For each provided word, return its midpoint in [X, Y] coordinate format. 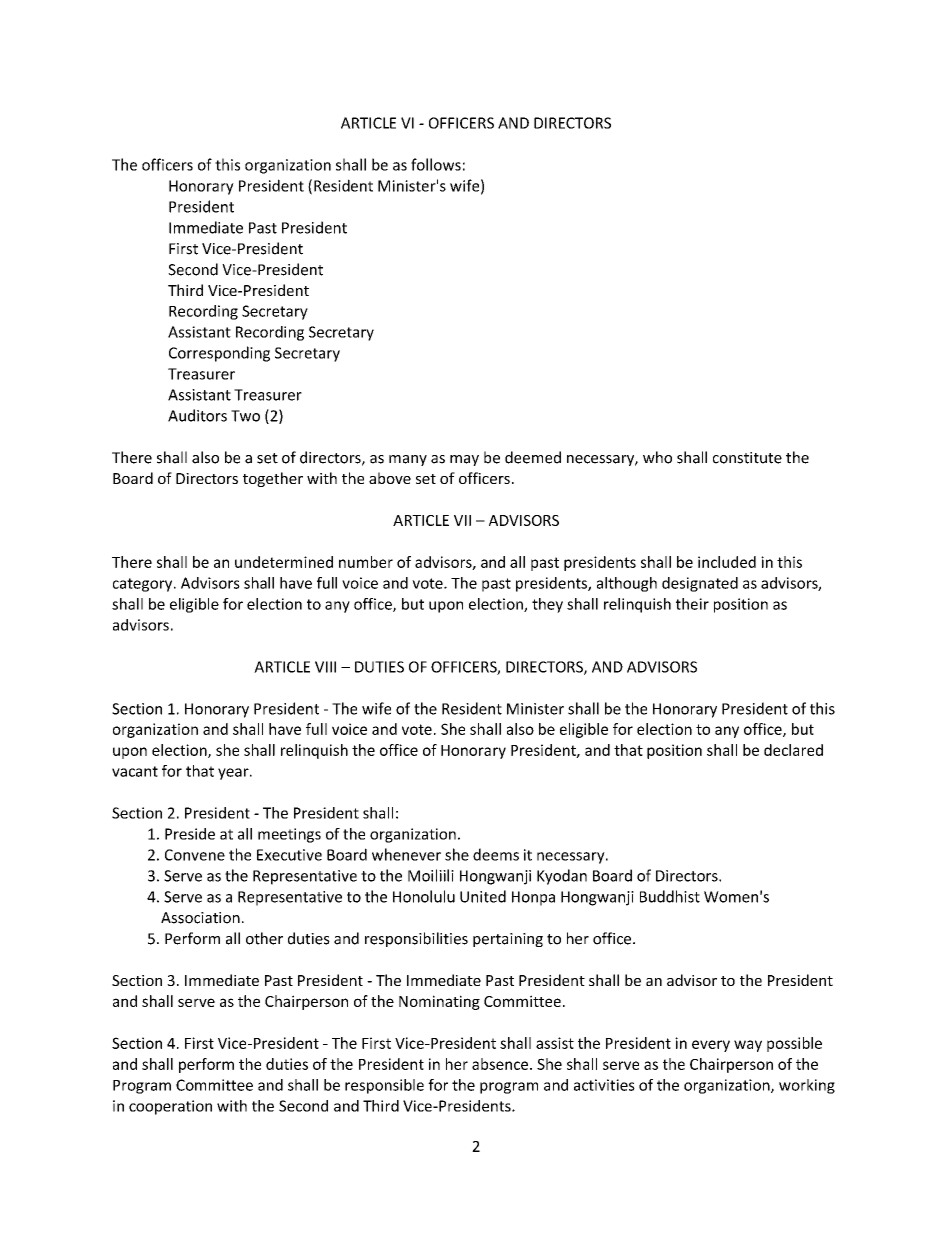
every [711, 1046]
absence [501, 1064]
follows [436, 164]
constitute [747, 458]
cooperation [170, 1107]
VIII [325, 667]
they [547, 605]
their [692, 604]
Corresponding [219, 354]
